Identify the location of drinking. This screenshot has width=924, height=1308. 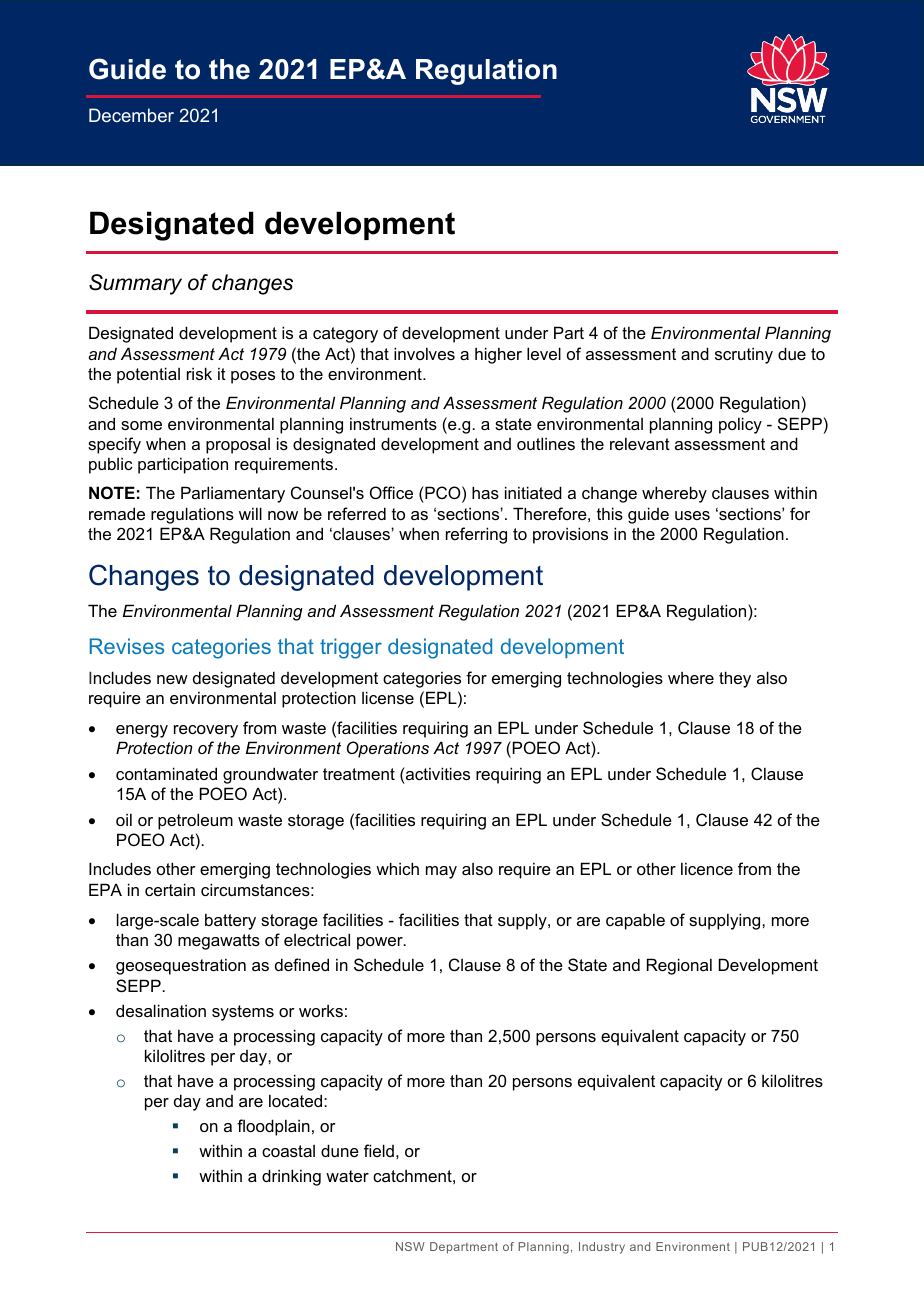
(291, 1177).
